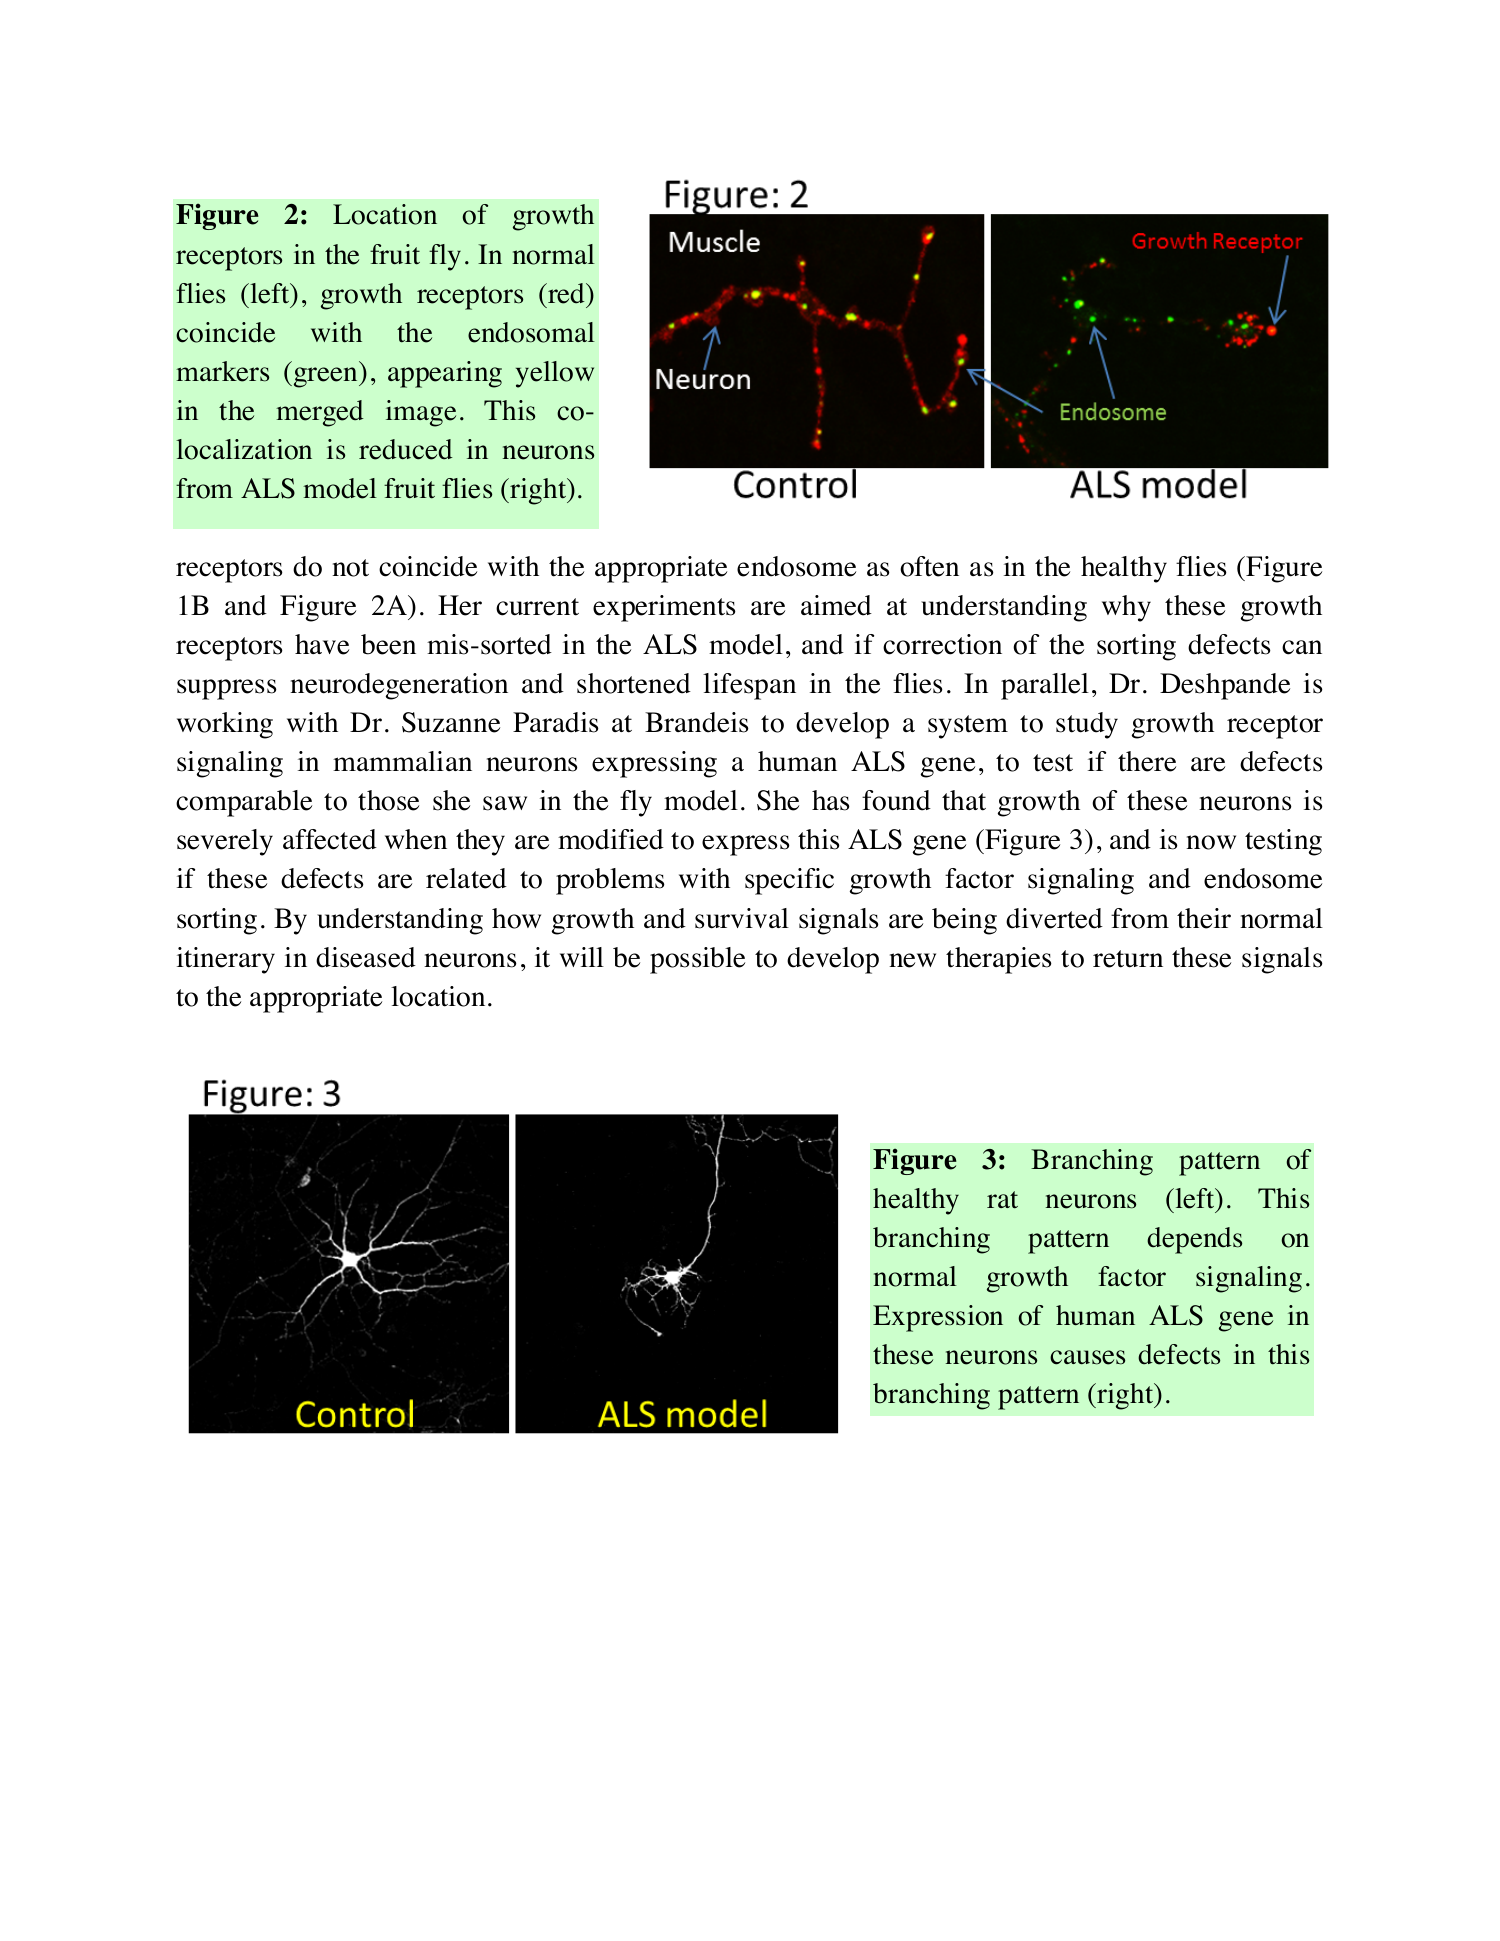 The height and width of the screenshot is (1941, 1500). What do you see at coordinates (1211, 842) in the screenshot?
I see `now` at bounding box center [1211, 842].
